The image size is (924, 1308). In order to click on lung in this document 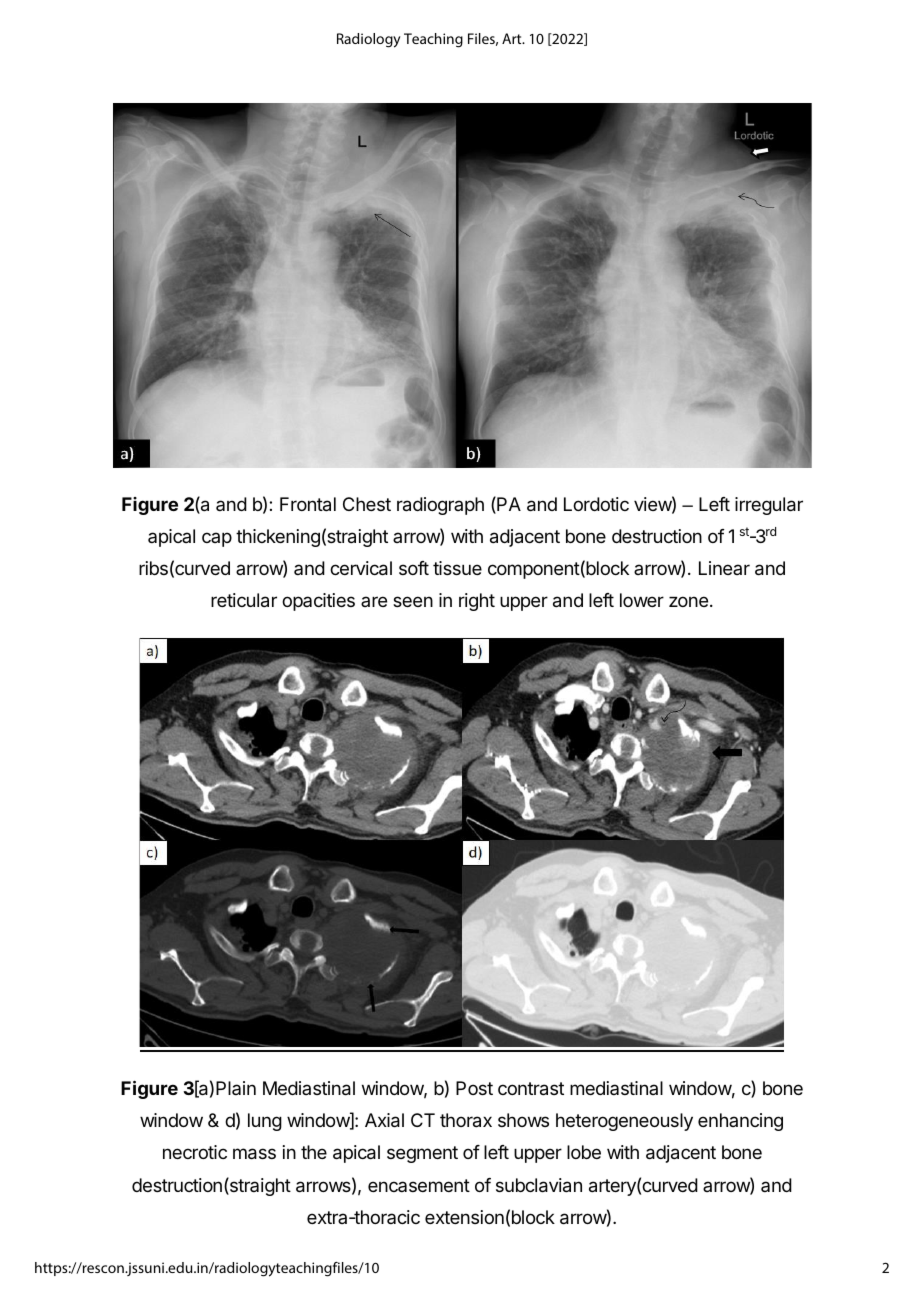, I will do `click(265, 1122)`.
